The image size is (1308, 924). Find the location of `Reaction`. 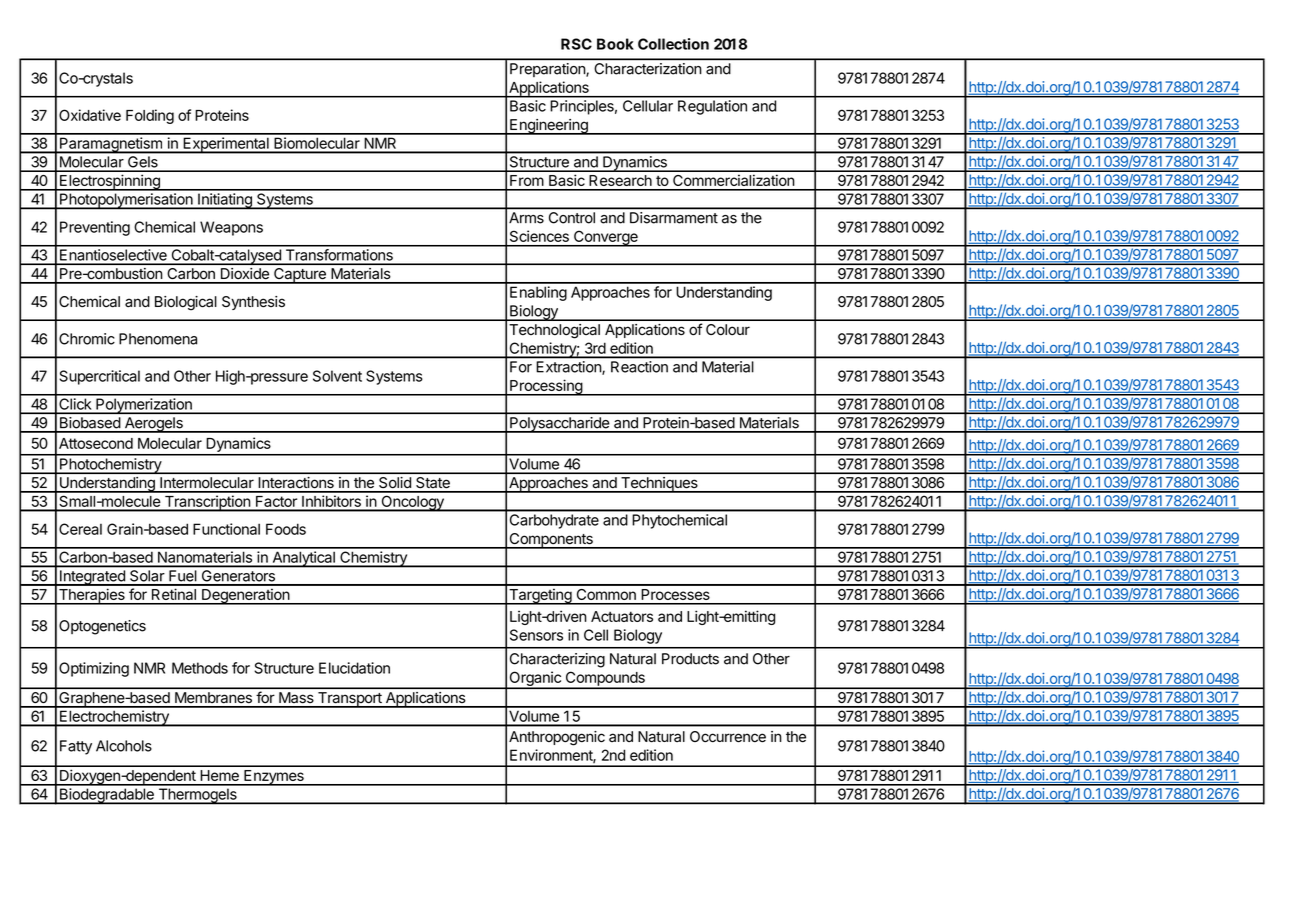

Reaction is located at coordinates (639, 367).
